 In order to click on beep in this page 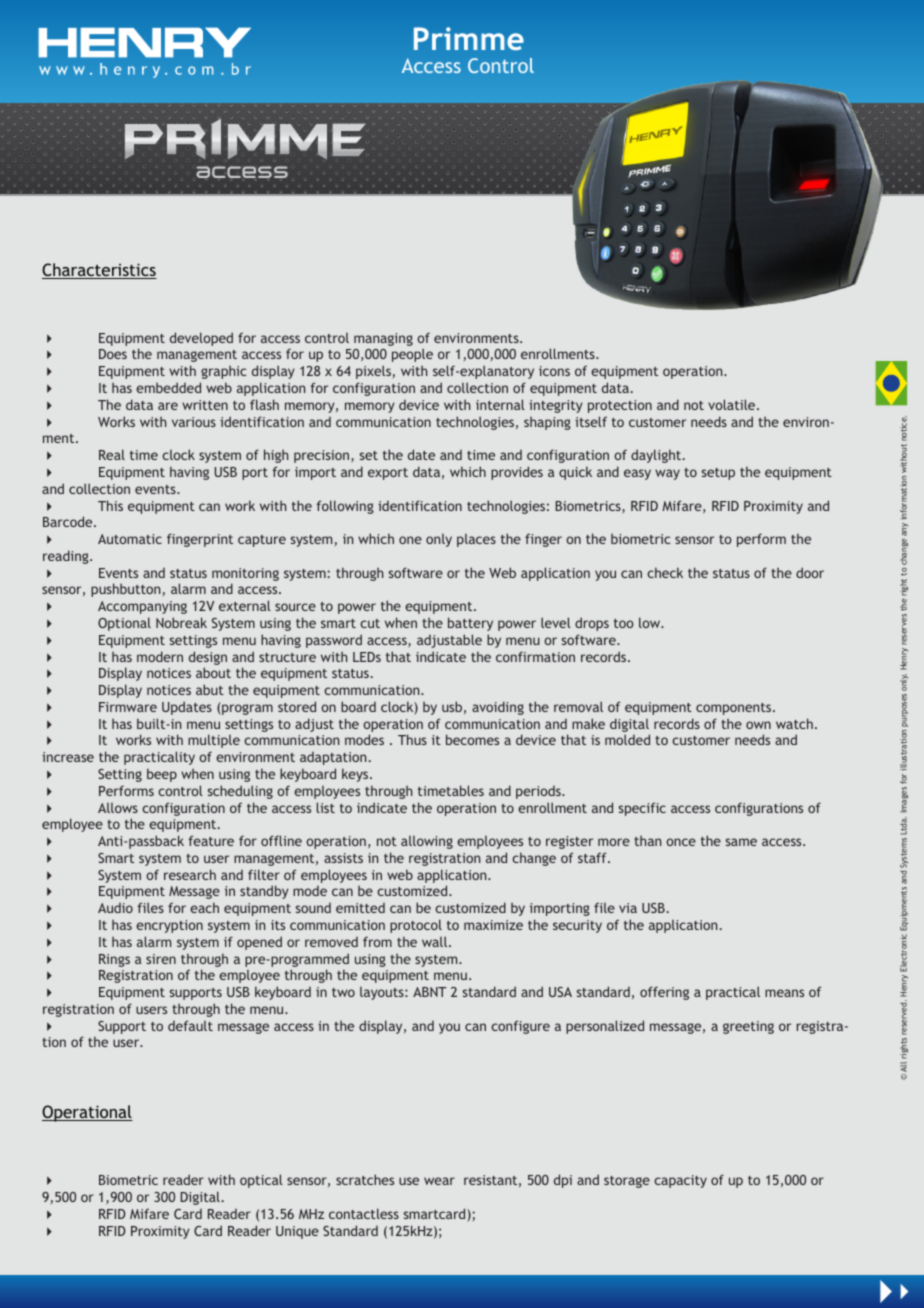, I will do `click(162, 775)`.
